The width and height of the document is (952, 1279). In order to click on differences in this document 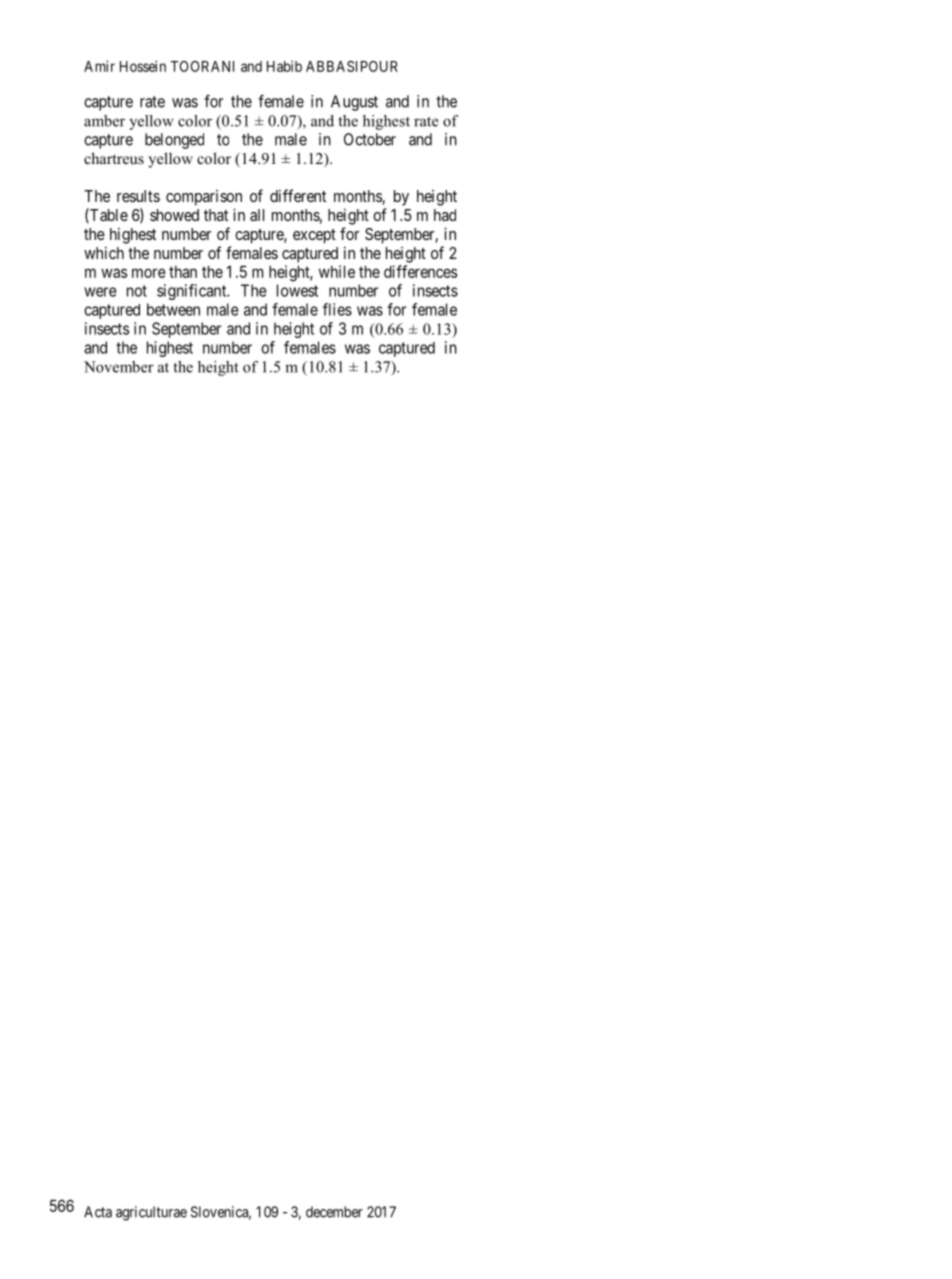, I will do `click(420, 271)`.
